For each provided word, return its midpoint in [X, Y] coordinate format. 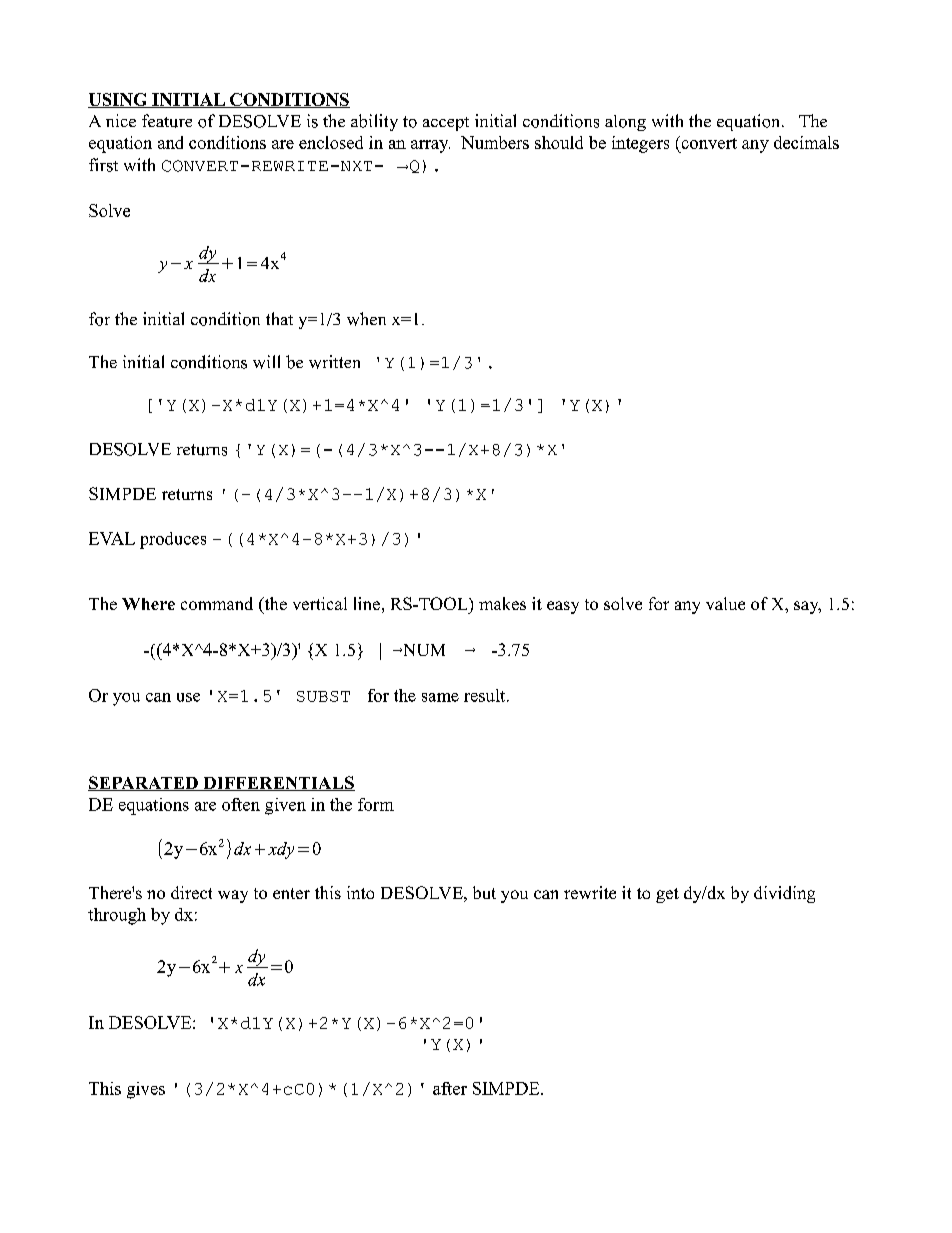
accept [446, 124]
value [725, 603]
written [334, 362]
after [450, 1088]
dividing [784, 894]
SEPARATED [144, 783]
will [266, 362]
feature [167, 121]
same [440, 697]
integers [640, 144]
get [667, 895]
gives [146, 1090]
